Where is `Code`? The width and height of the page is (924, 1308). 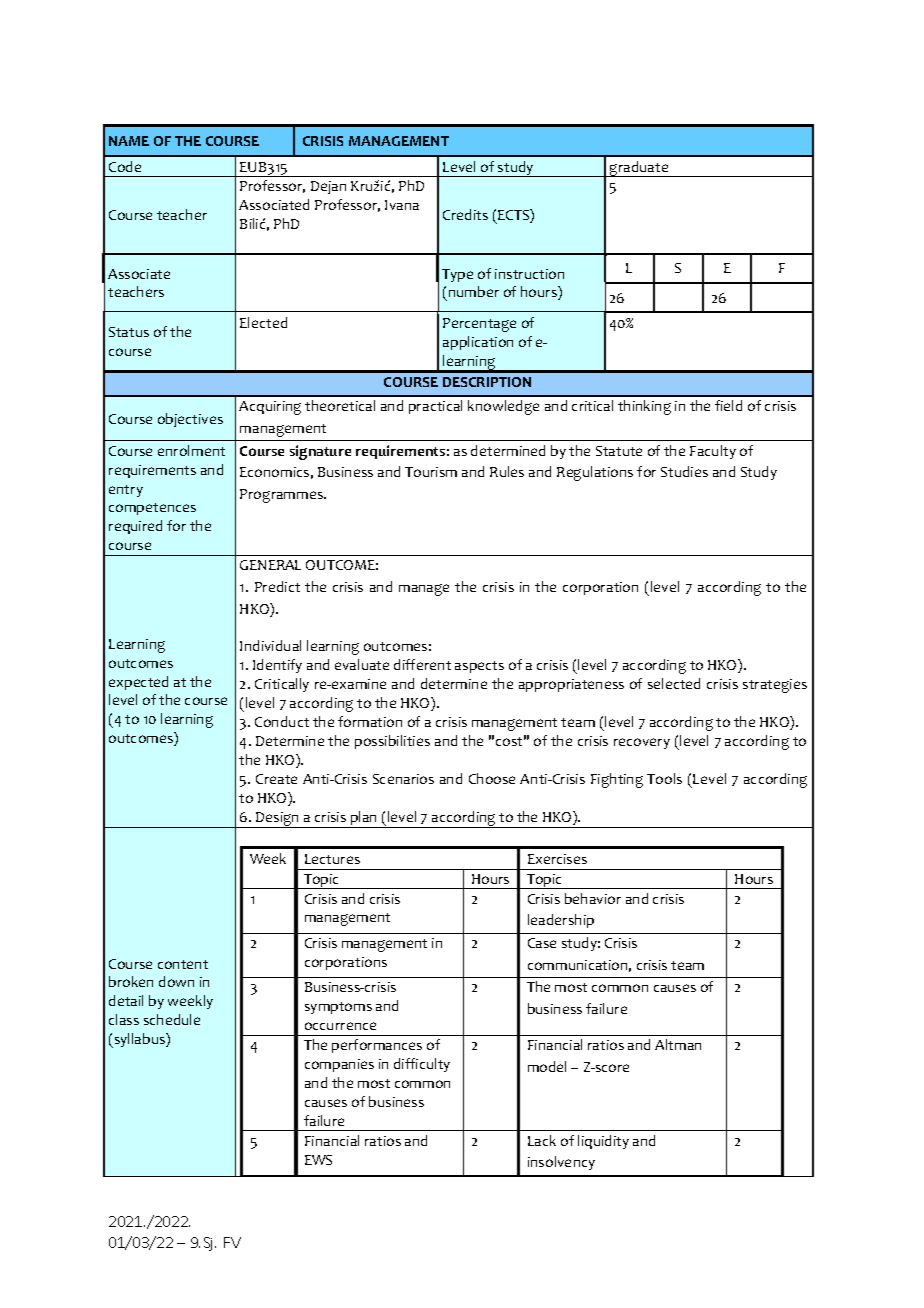
Code is located at coordinates (125, 166).
